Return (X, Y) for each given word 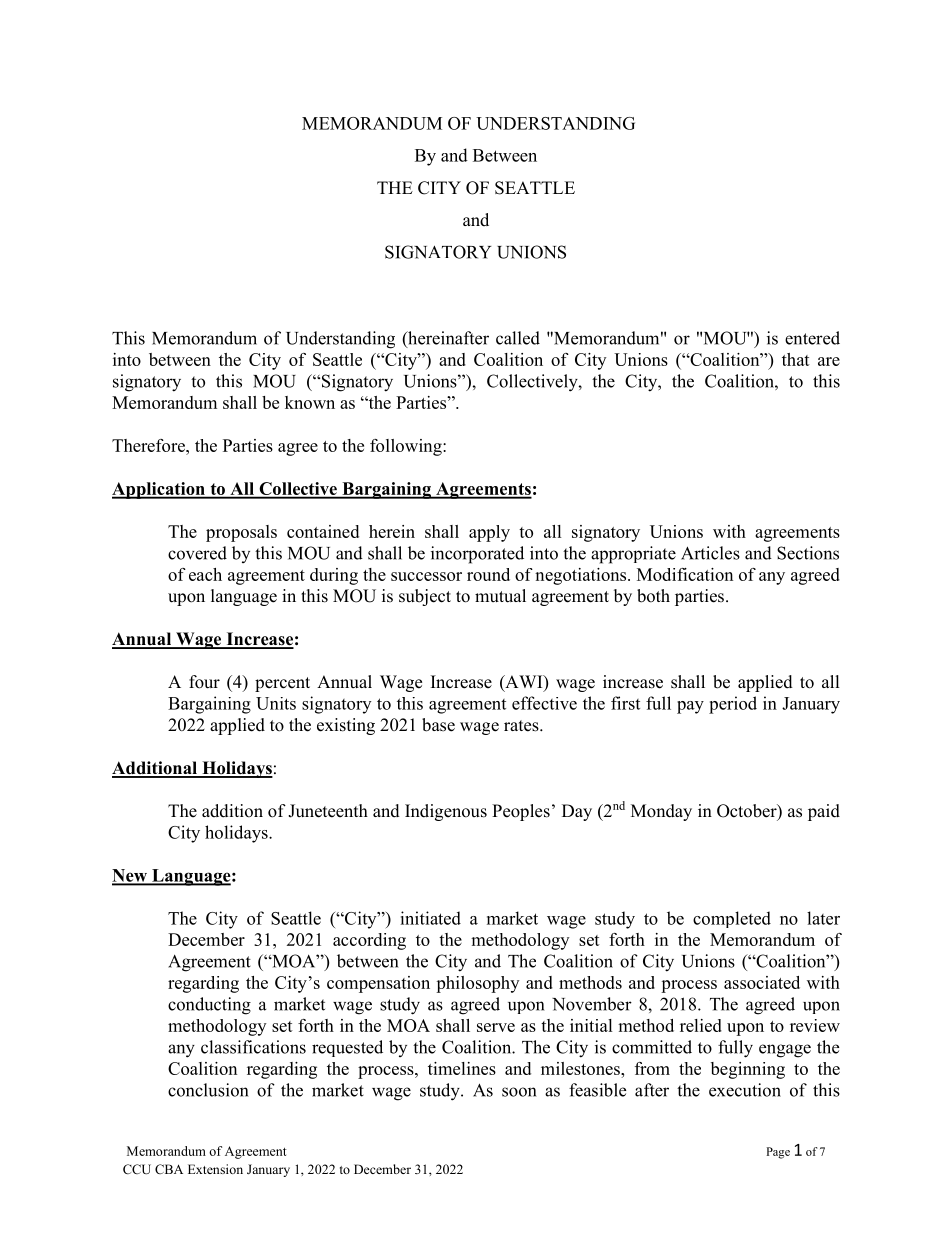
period (733, 705)
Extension (215, 1169)
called (518, 338)
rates (522, 726)
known (310, 402)
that (796, 359)
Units (276, 703)
